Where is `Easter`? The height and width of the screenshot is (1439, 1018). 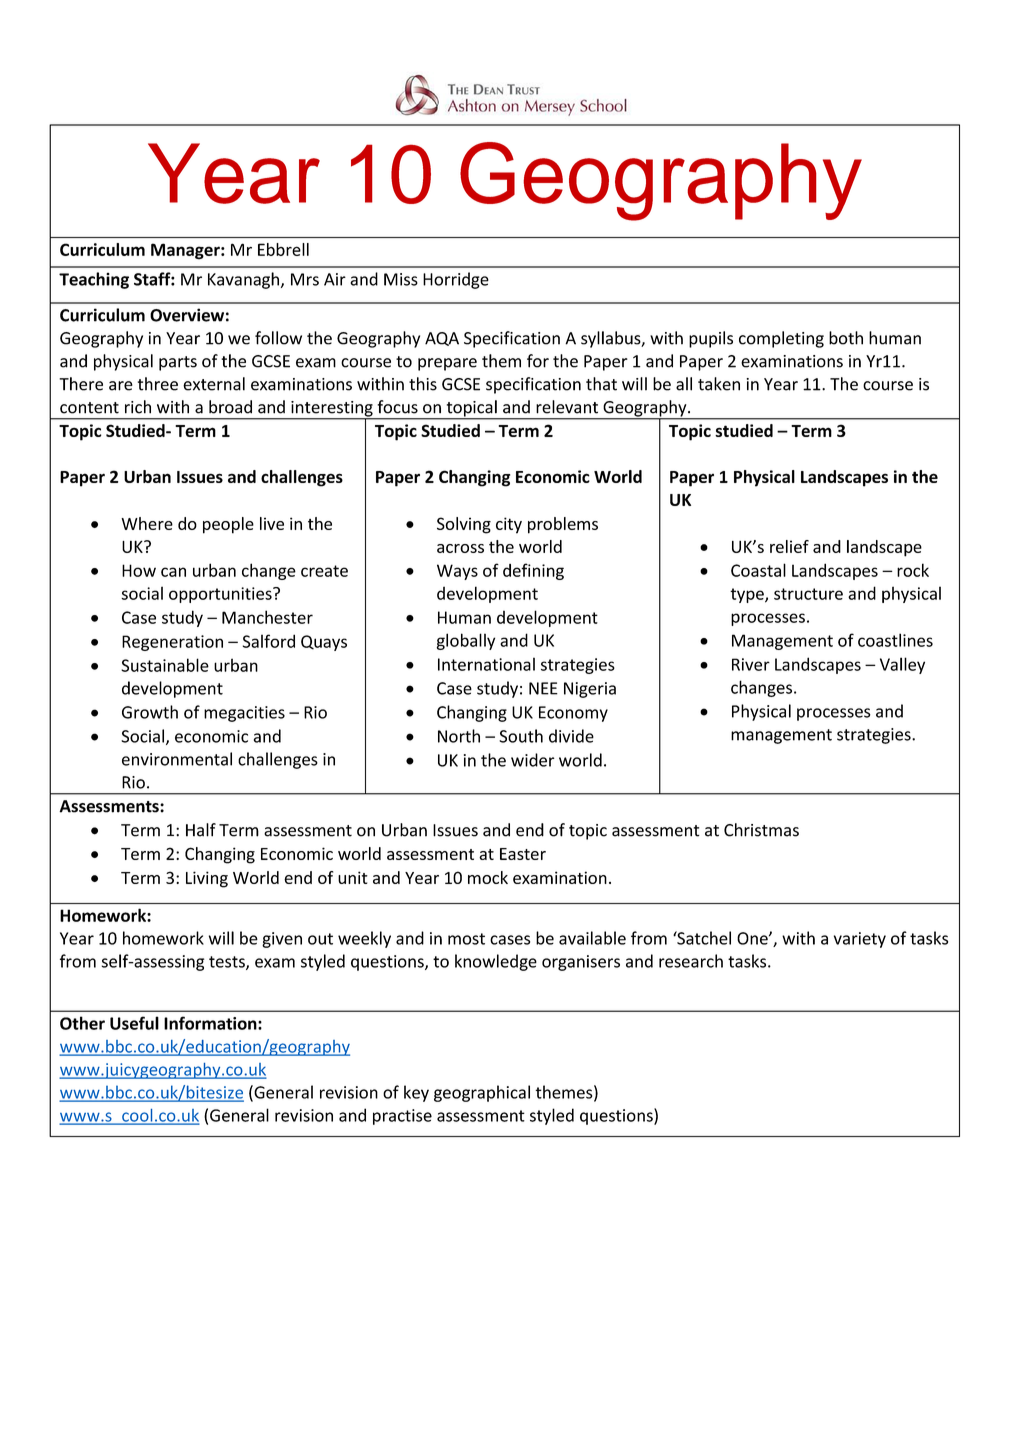 Easter is located at coordinates (523, 854).
